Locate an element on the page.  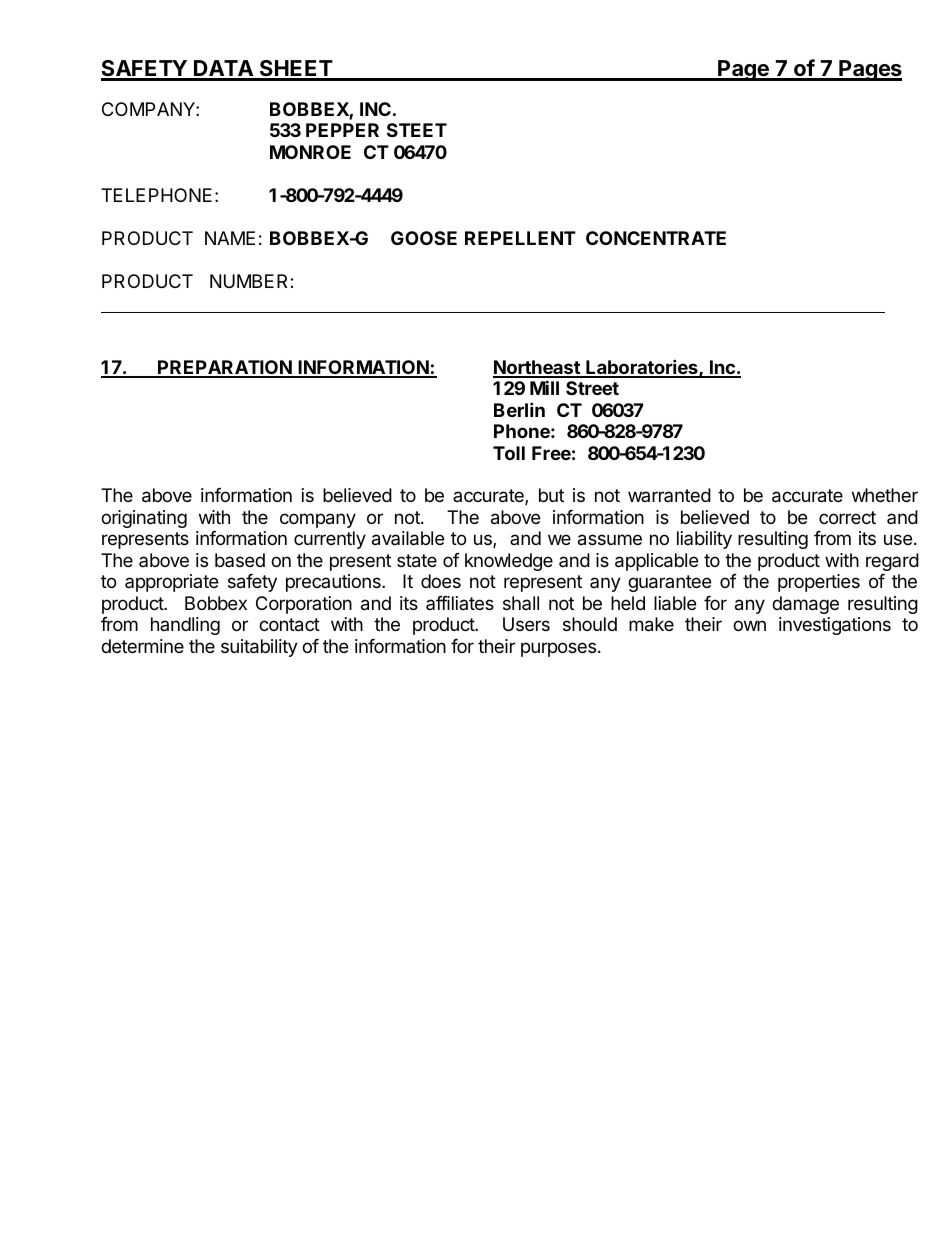
MONROE is located at coordinates (310, 152).
